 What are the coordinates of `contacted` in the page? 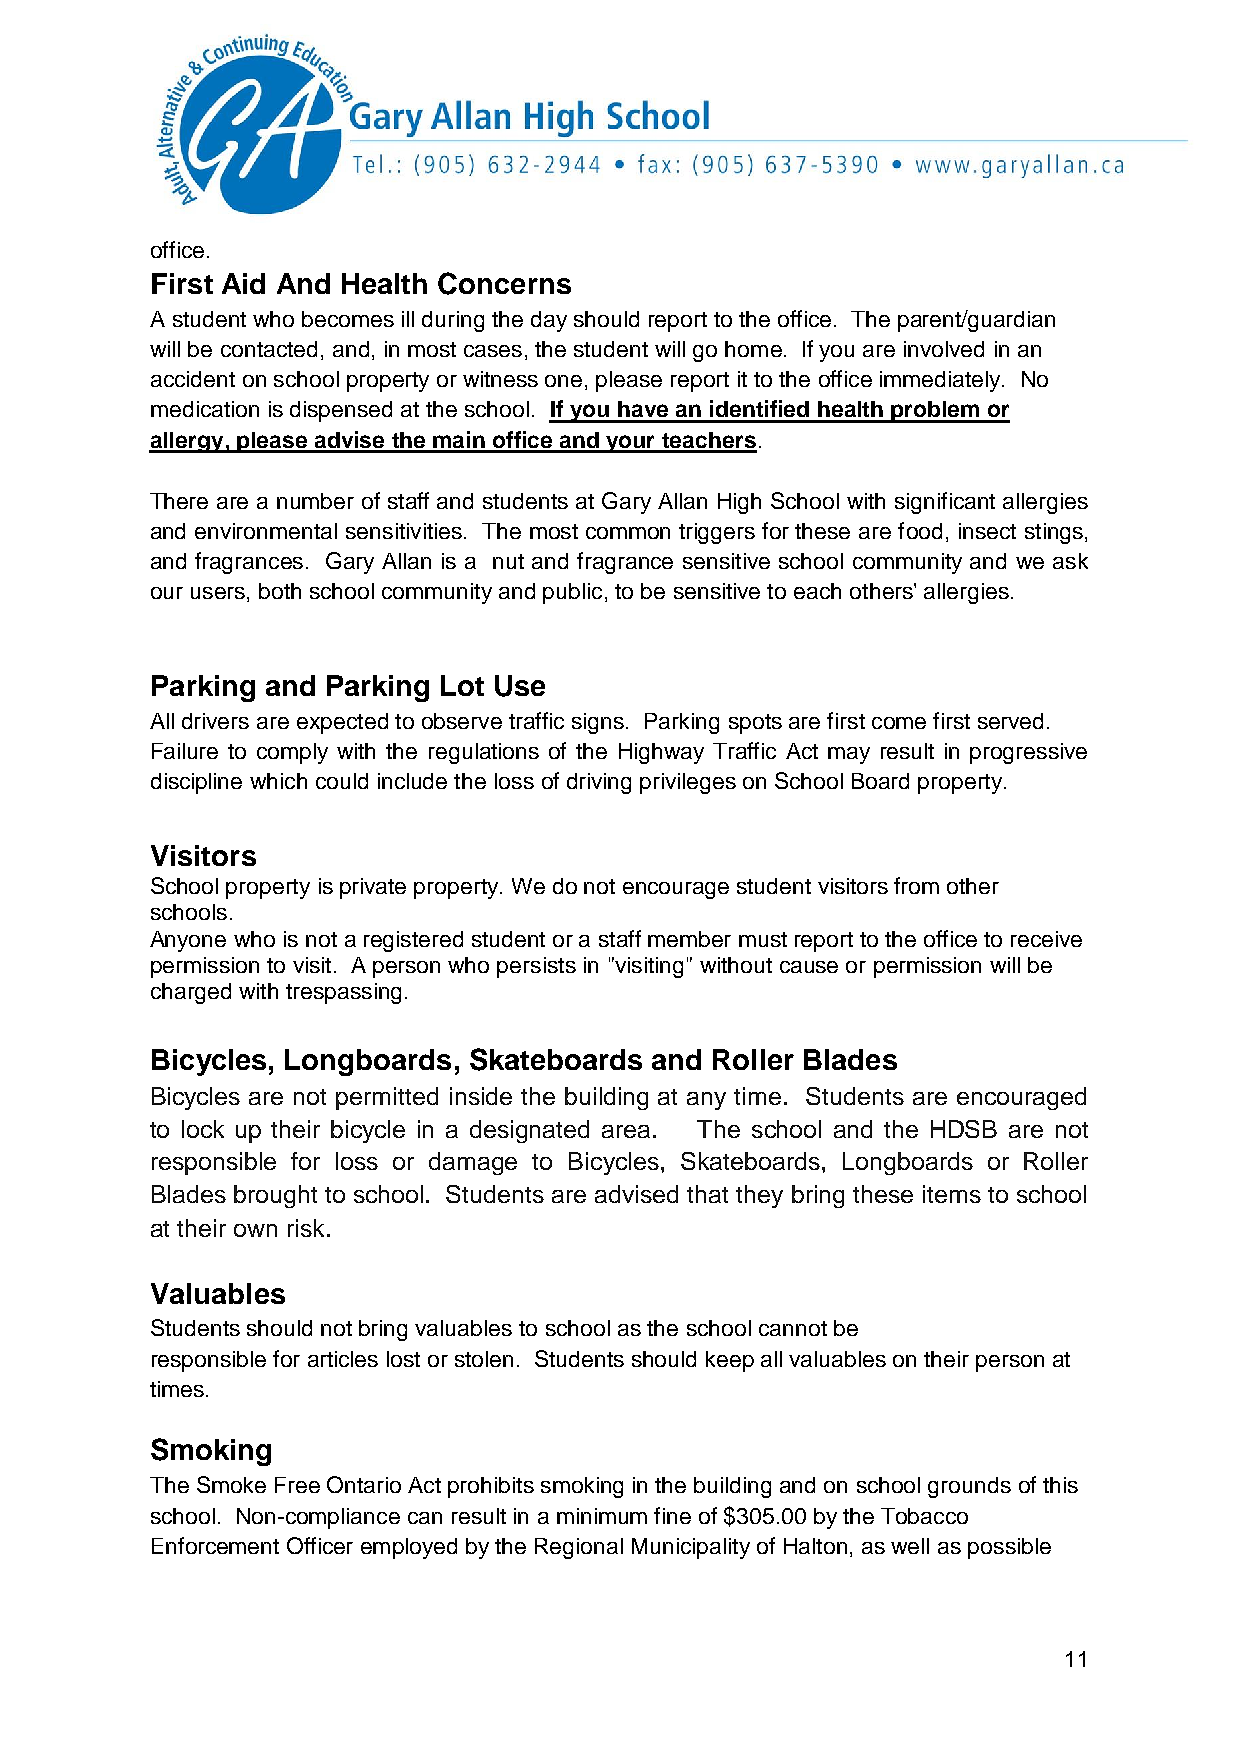 It's located at (269, 349).
